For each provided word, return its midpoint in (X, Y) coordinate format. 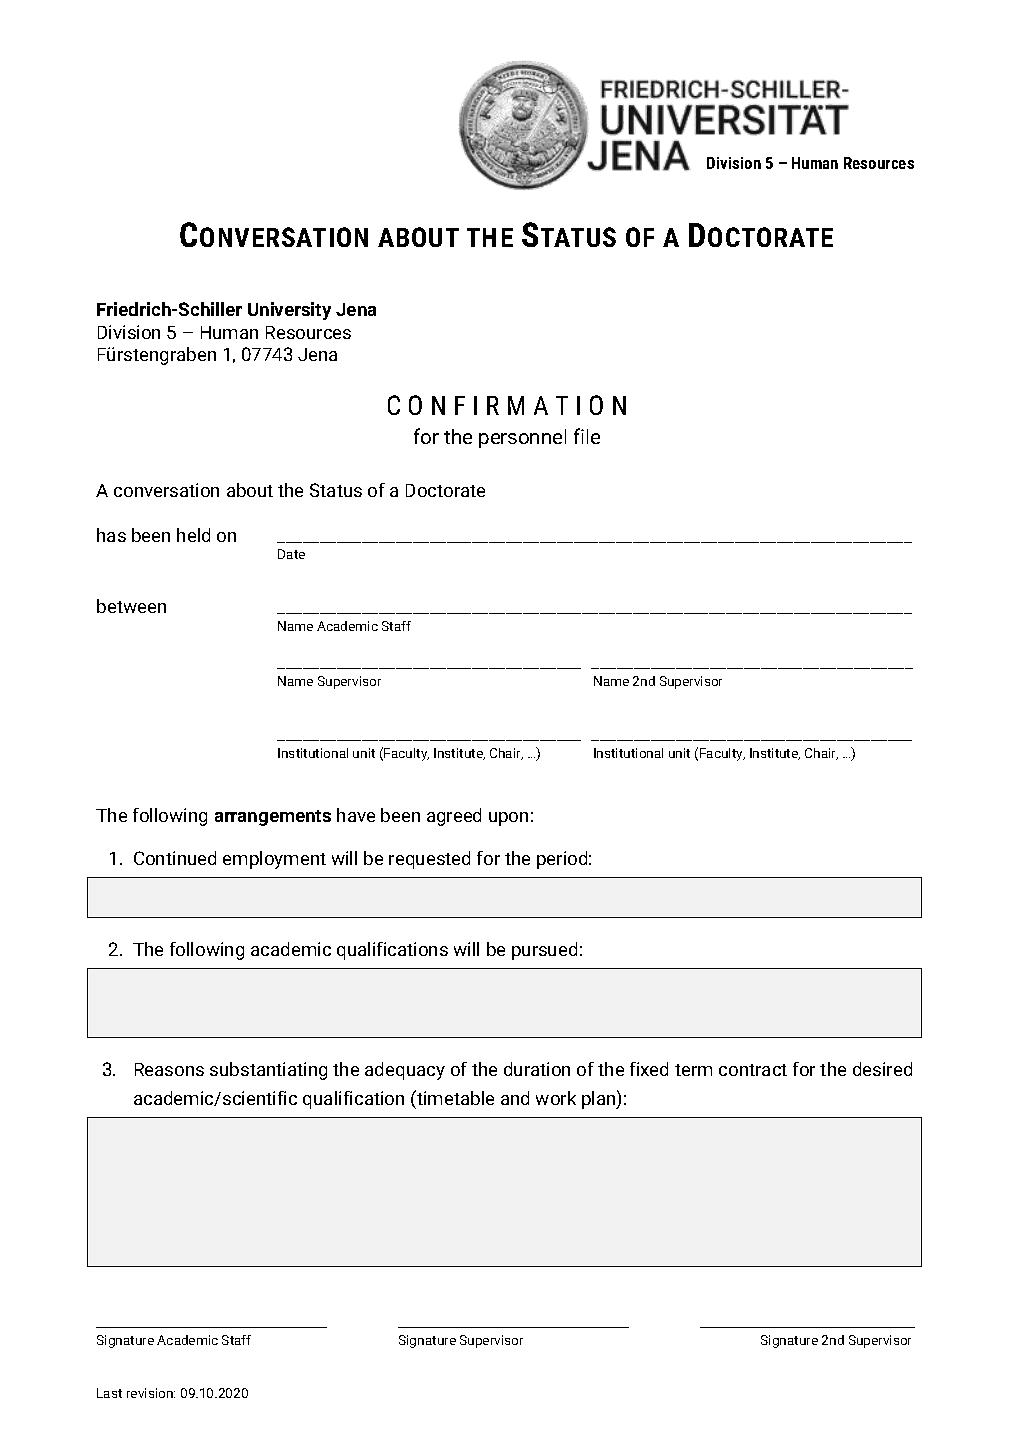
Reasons (169, 1069)
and (515, 1098)
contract (753, 1070)
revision (151, 1393)
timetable (454, 1097)
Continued (175, 858)
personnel (522, 438)
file (587, 436)
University (289, 311)
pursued (544, 951)
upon (508, 819)
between (131, 606)
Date (291, 554)
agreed (454, 817)
